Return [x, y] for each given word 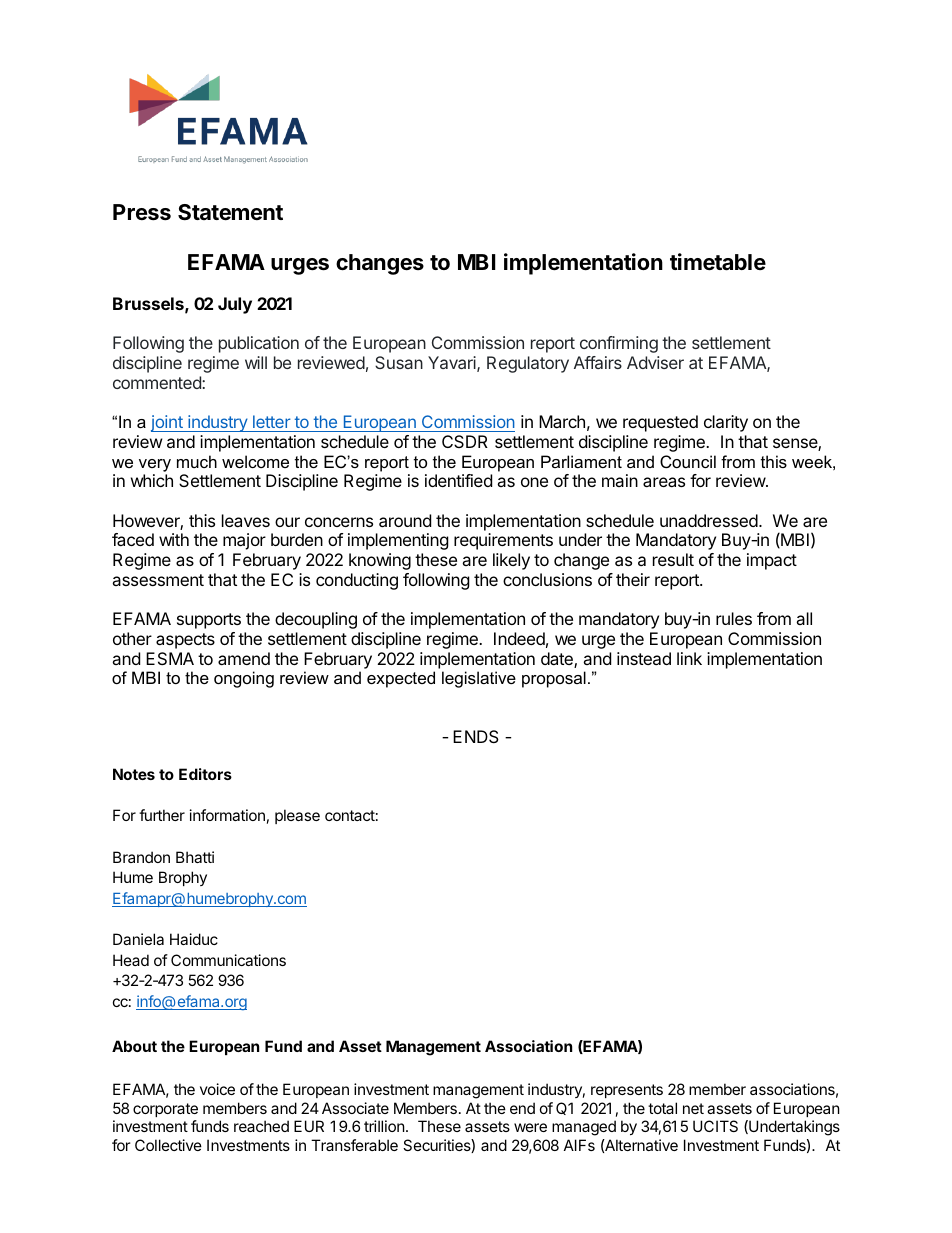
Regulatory [528, 364]
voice [217, 1089]
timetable [718, 262]
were [530, 1127]
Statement [230, 212]
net [693, 1108]
